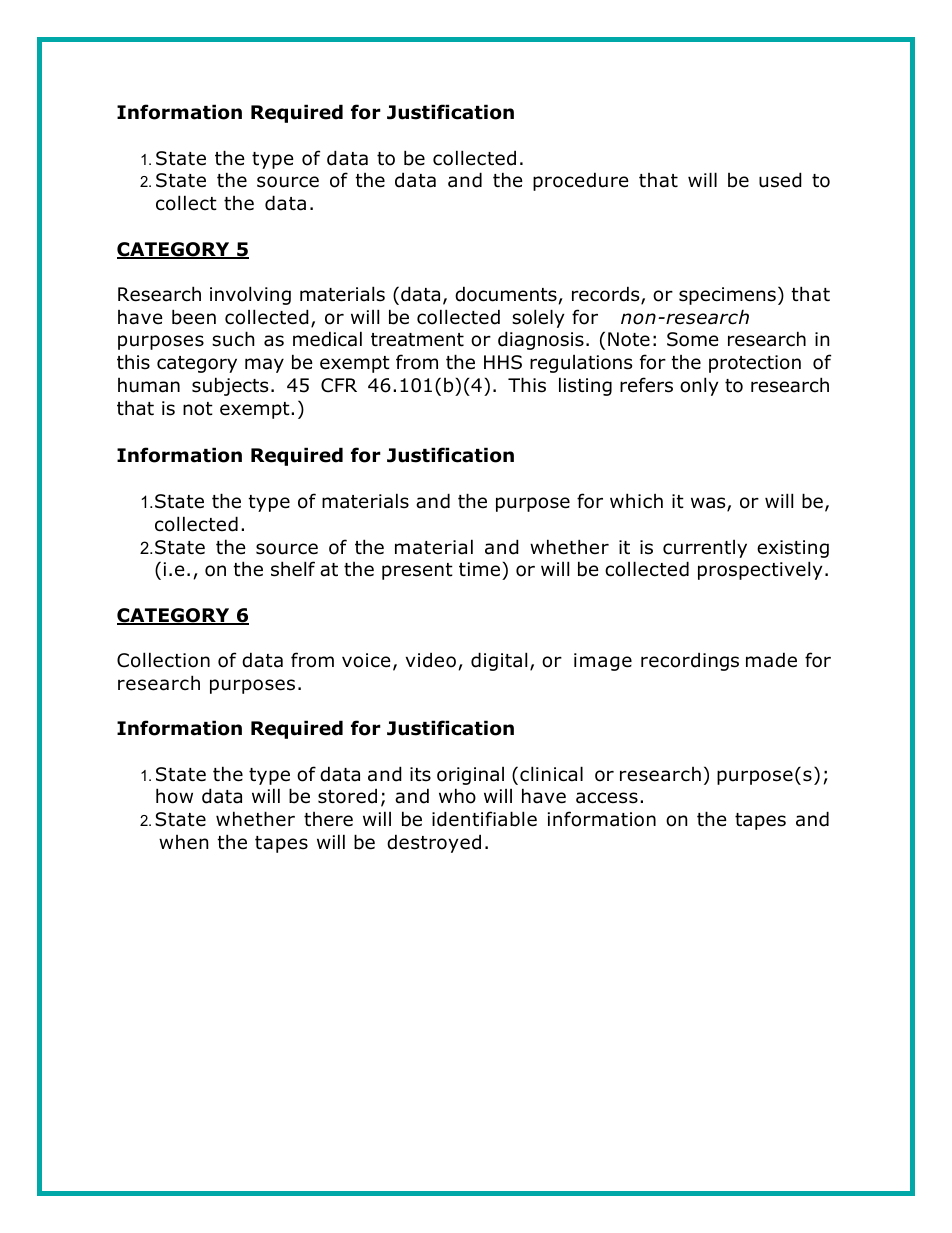 The height and width of the screenshot is (1233, 952). I want to click on shelf, so click(293, 569).
